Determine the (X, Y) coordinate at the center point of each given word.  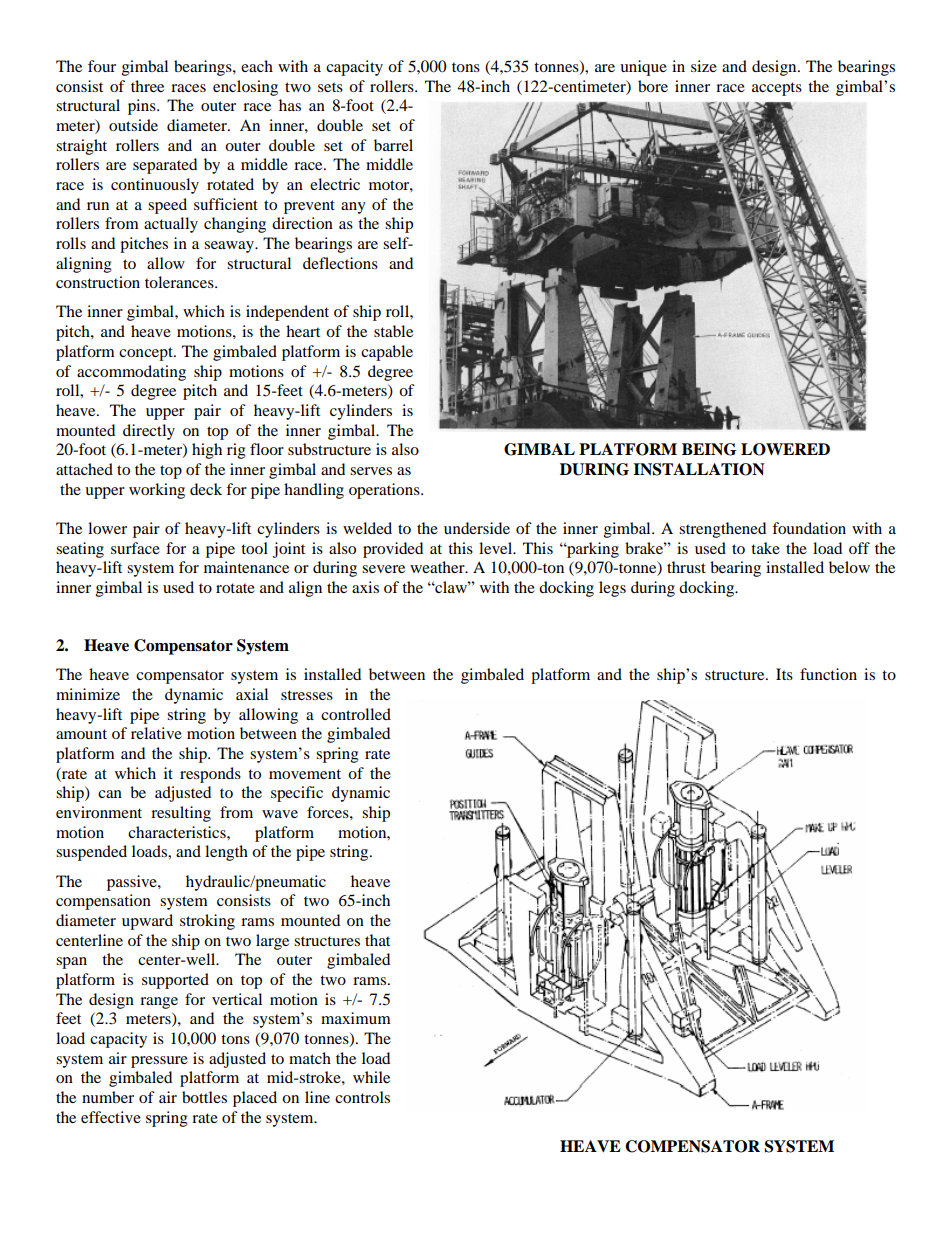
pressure (159, 1062)
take (765, 548)
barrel (393, 145)
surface (135, 548)
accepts (777, 89)
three (147, 86)
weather (438, 567)
